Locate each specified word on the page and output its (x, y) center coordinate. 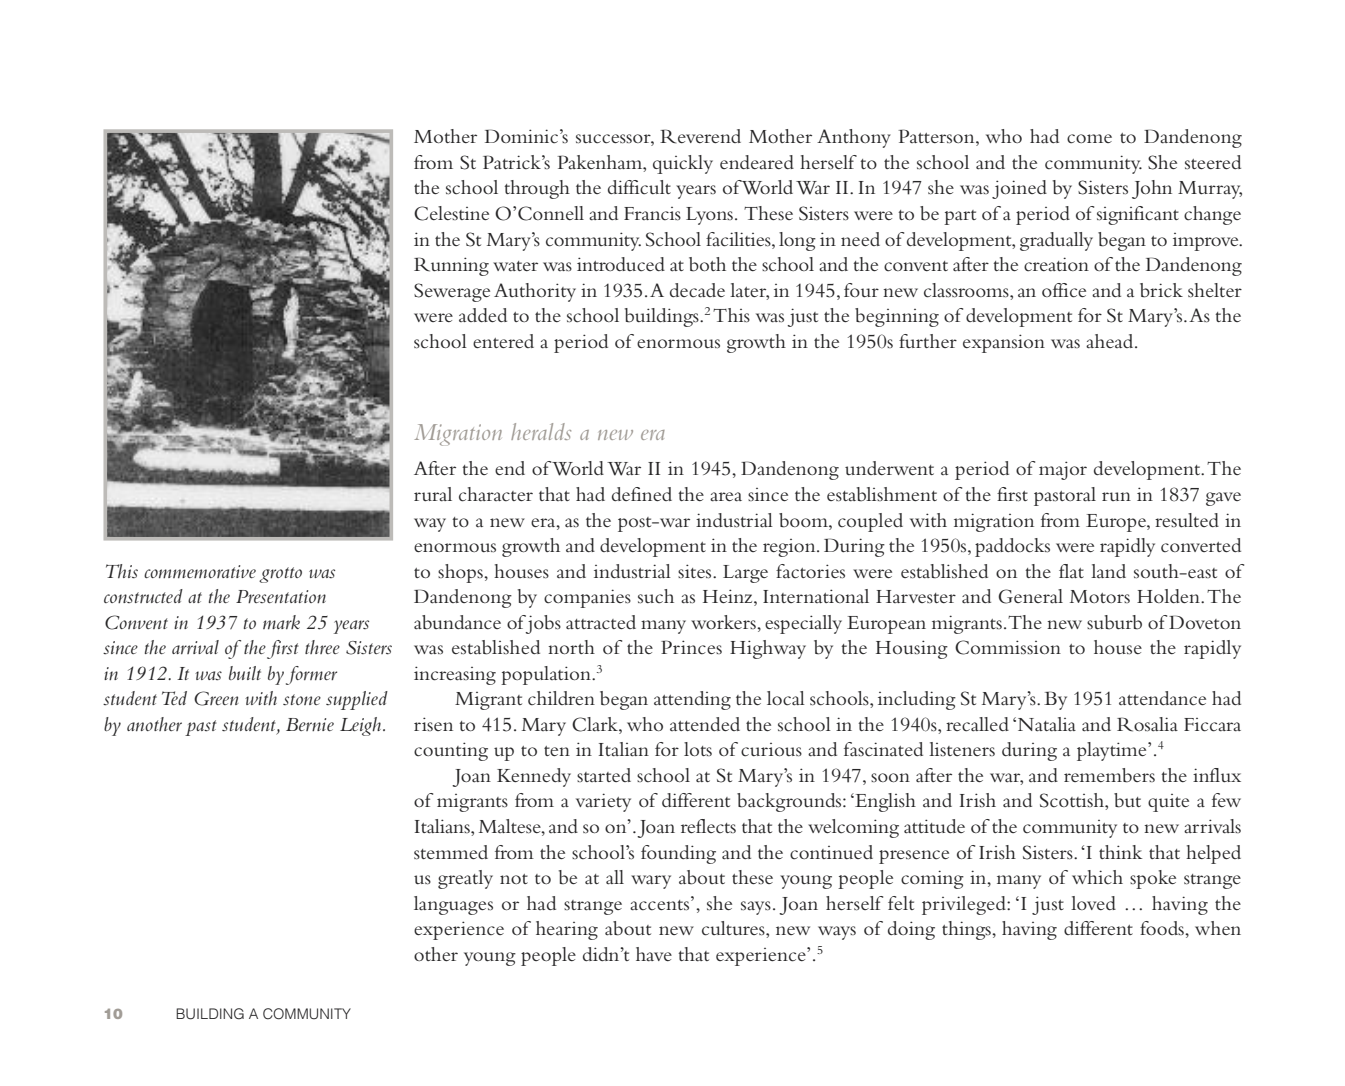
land (1108, 571)
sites (696, 571)
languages (453, 905)
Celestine (451, 213)
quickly (683, 164)
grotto (280, 575)
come (1089, 139)
